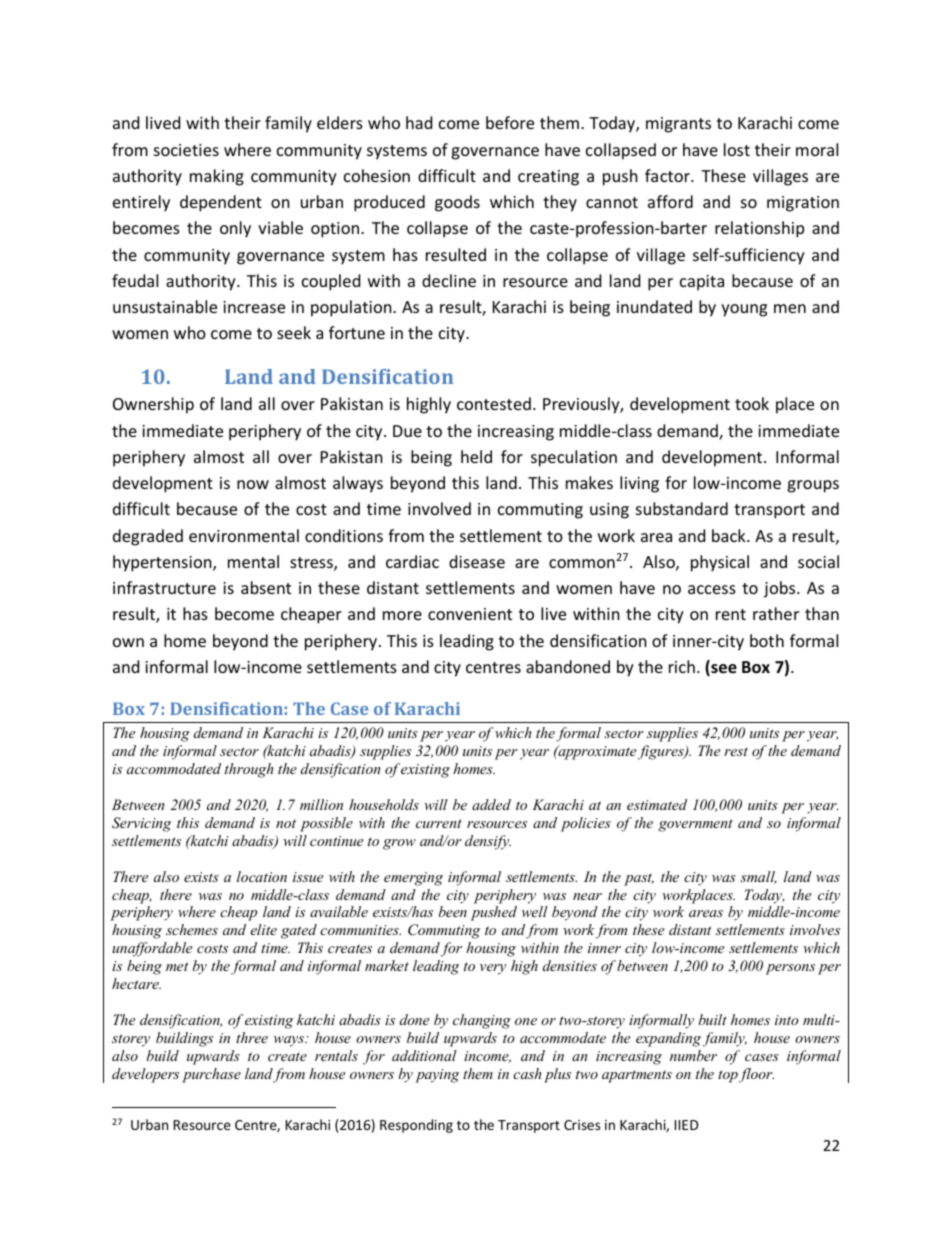 This screenshot has height=1233, width=952. I want to click on societies, so click(186, 150).
